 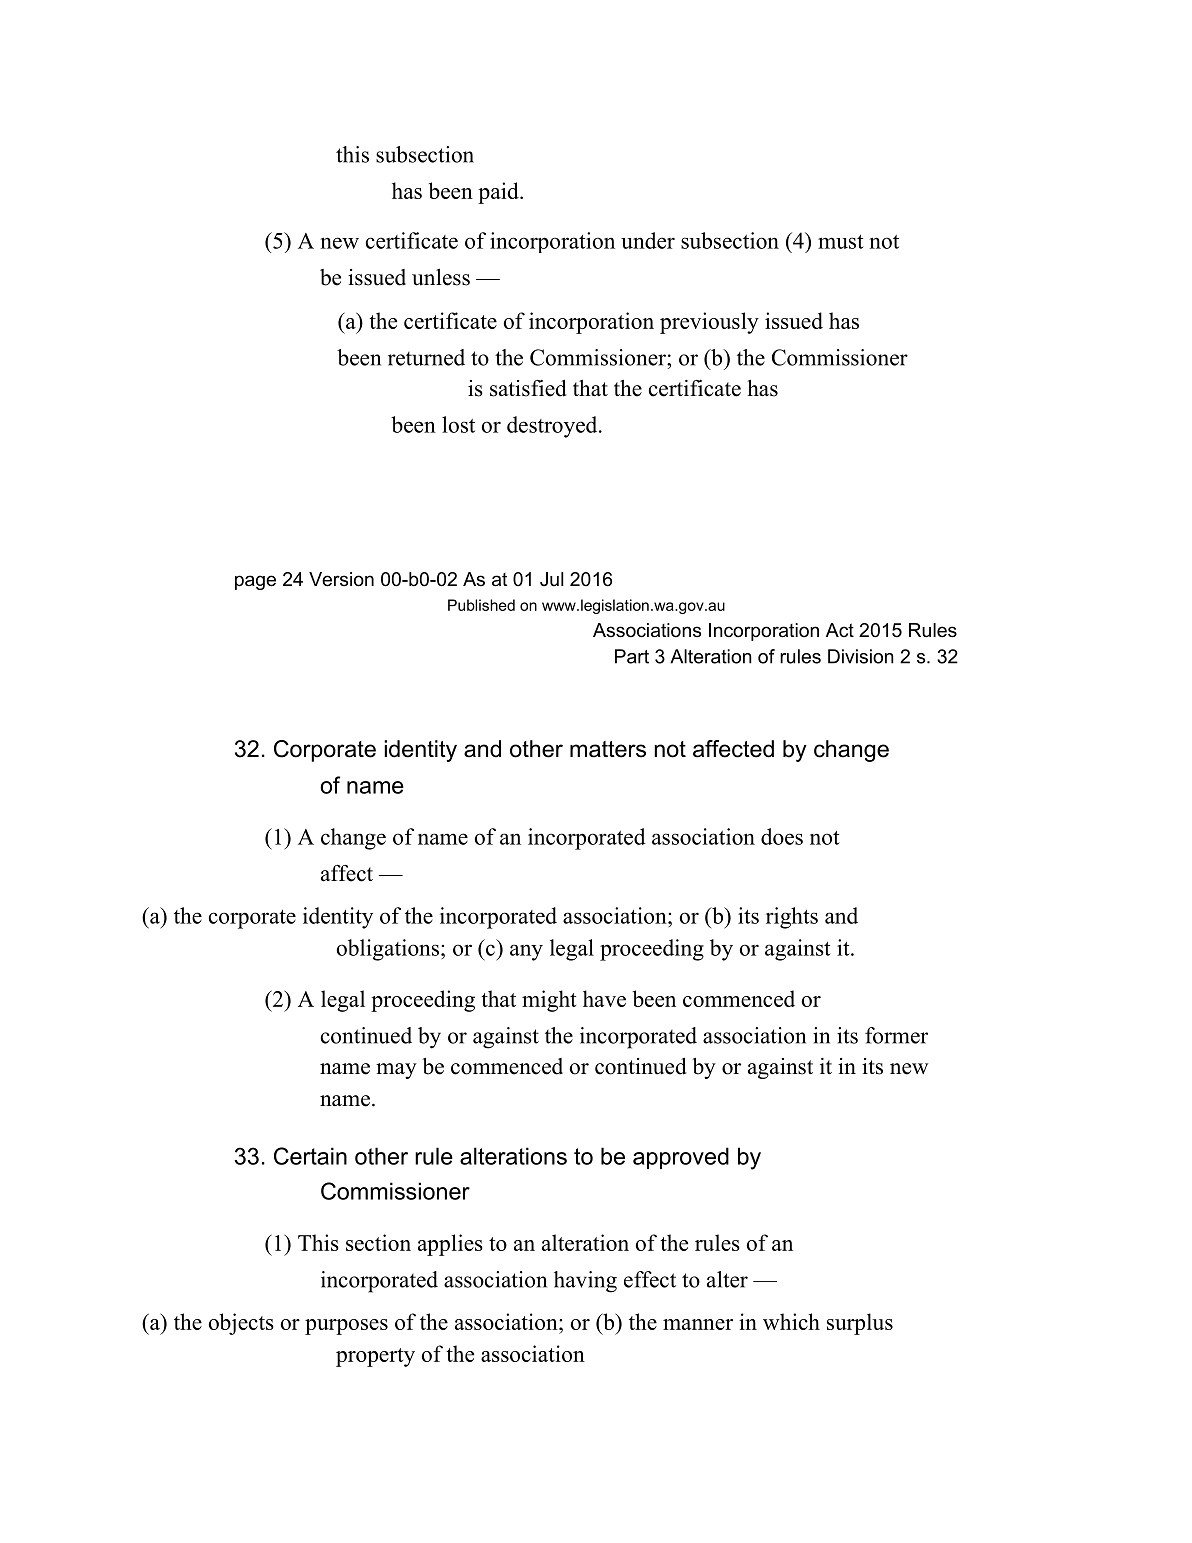 I want to click on must, so click(x=841, y=242).
